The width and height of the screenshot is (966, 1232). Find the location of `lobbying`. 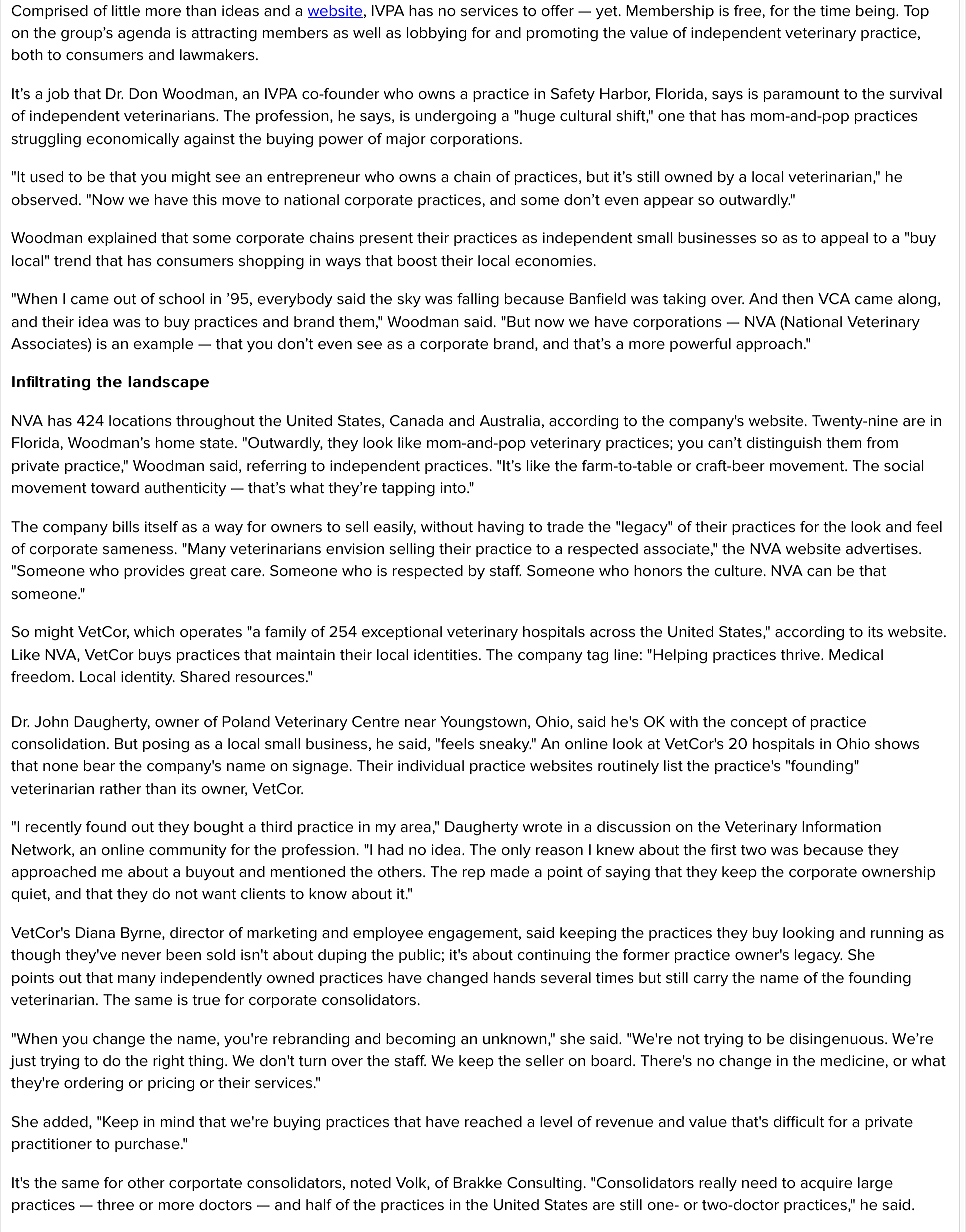

lobbying is located at coordinates (436, 34).
